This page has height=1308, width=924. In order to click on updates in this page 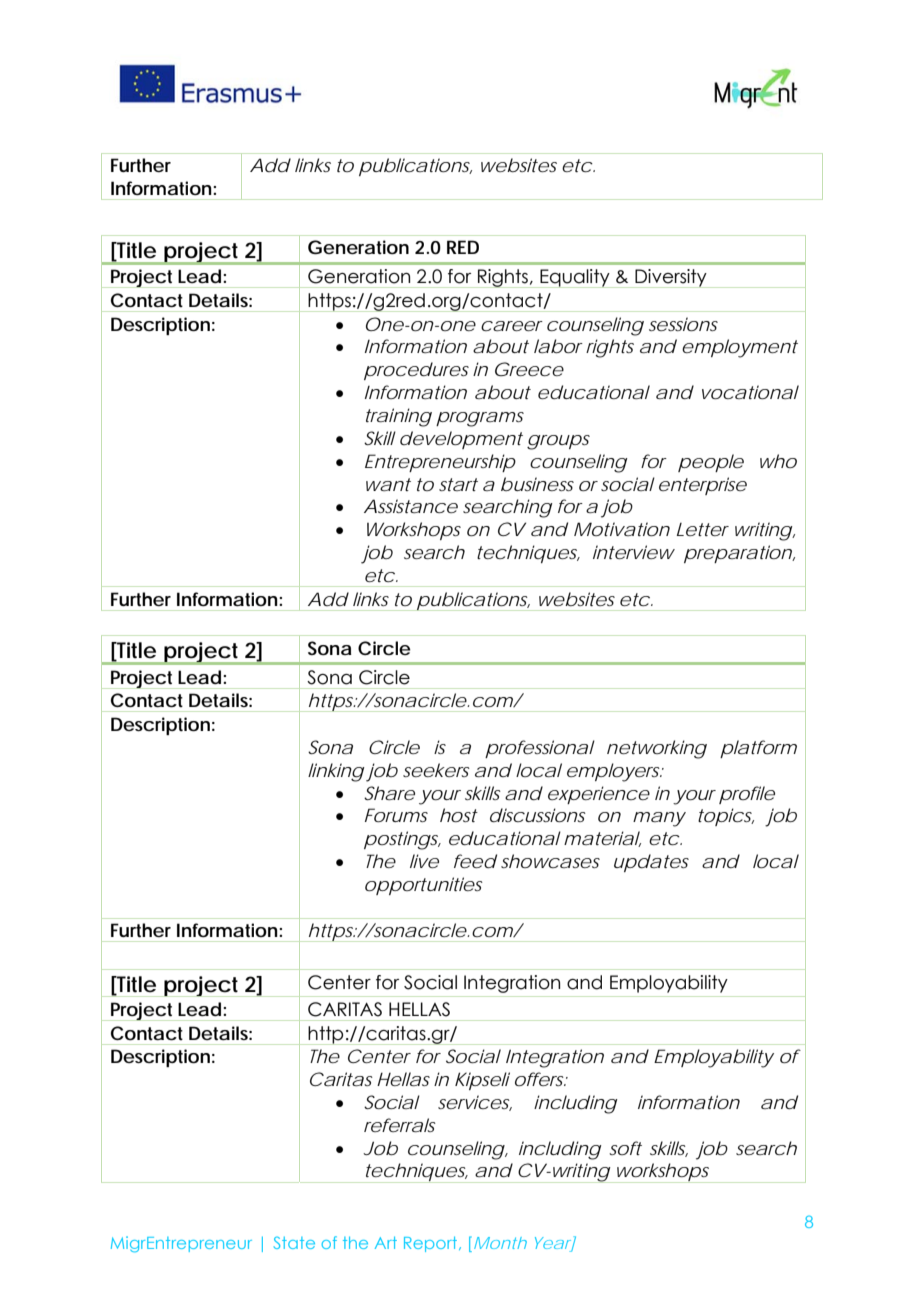, I will do `click(651, 863)`.
